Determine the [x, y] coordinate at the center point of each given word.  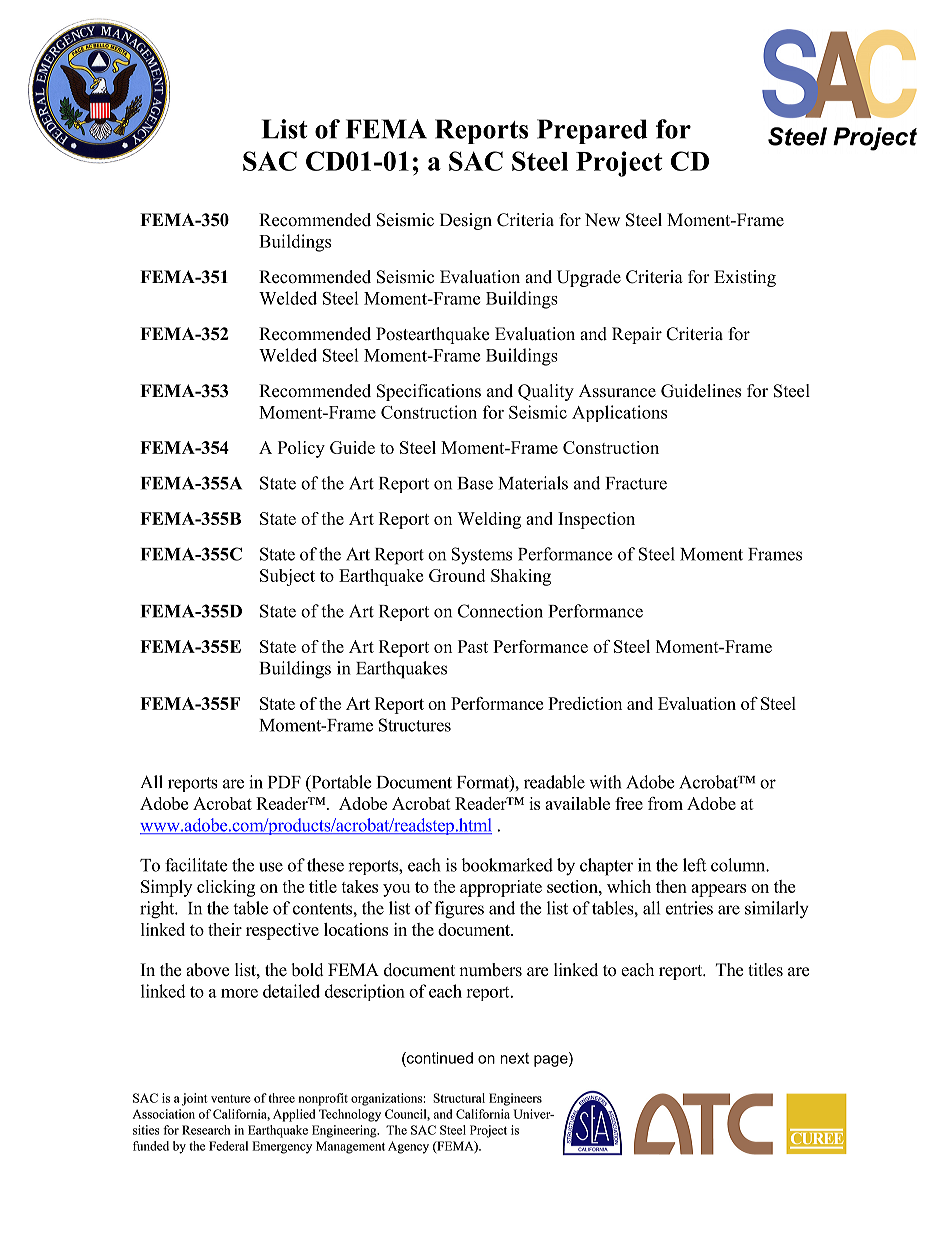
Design [466, 221]
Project [619, 164]
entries [689, 908]
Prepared [592, 131]
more [239, 993]
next [514, 1058]
